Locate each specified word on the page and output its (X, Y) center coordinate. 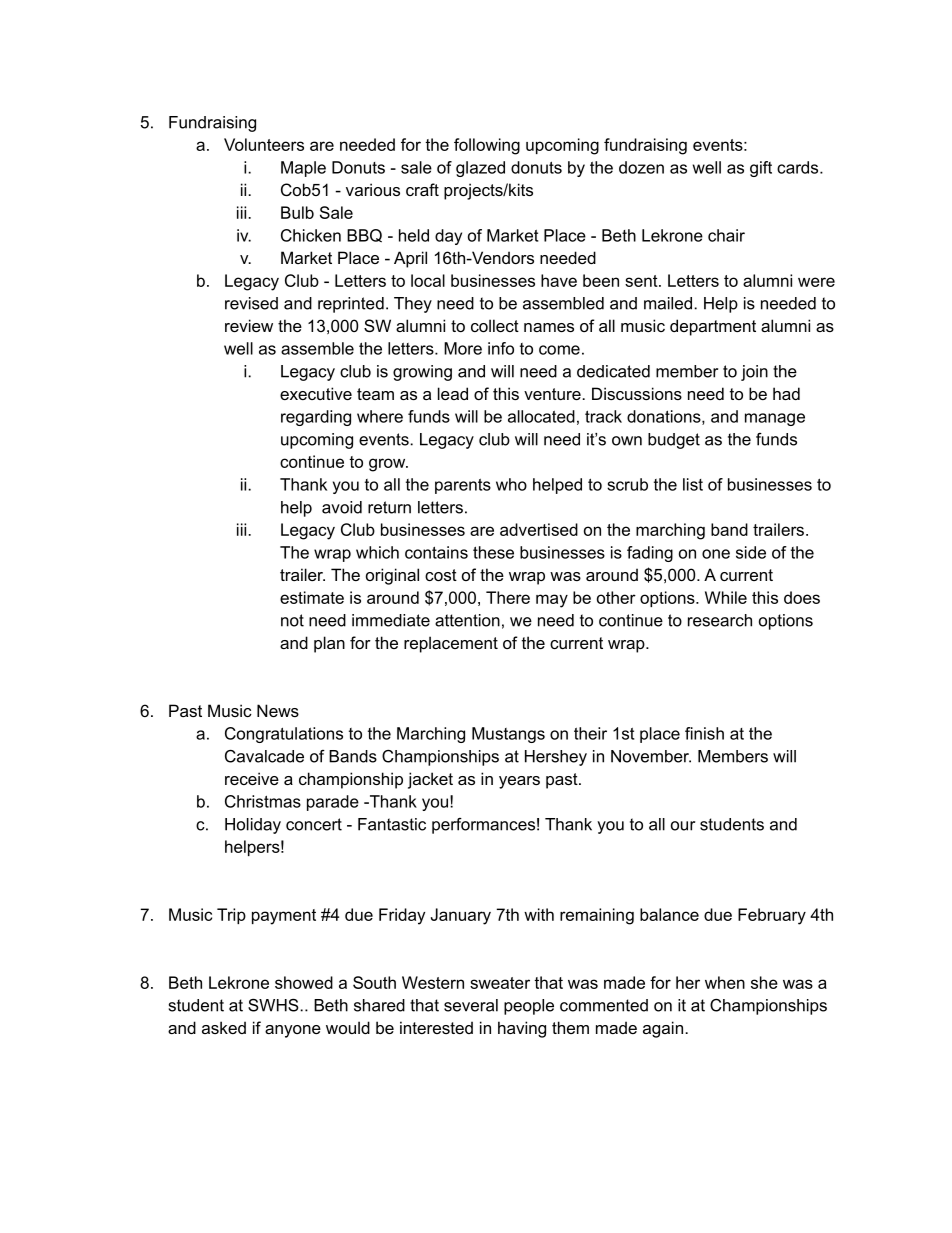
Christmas (263, 801)
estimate (312, 597)
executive (316, 393)
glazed (480, 169)
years (519, 782)
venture (553, 394)
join (754, 373)
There (508, 597)
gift (761, 169)
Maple (303, 169)
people (529, 1007)
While (726, 597)
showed (304, 982)
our (683, 826)
